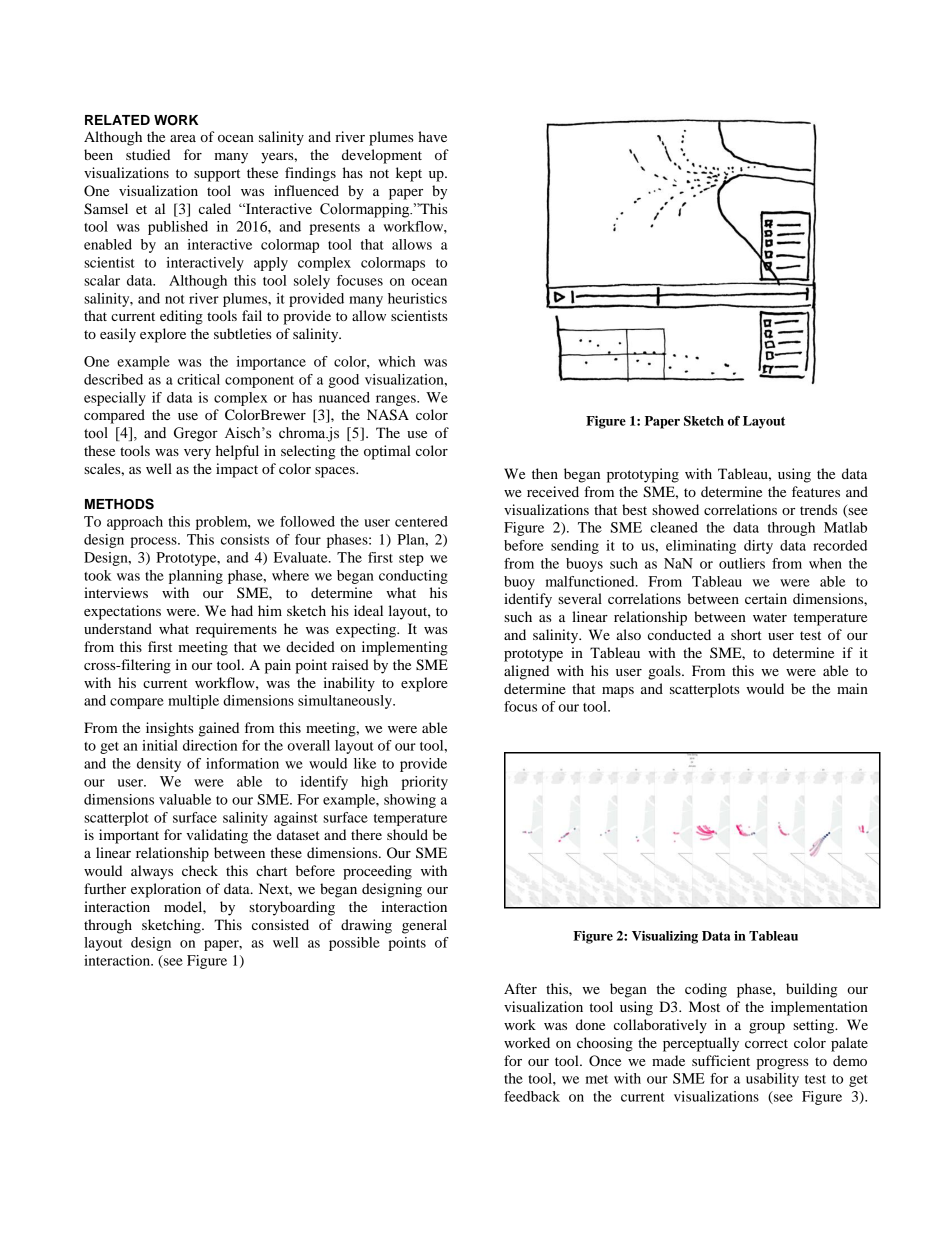  What do you see at coordinates (852, 688) in the screenshot?
I see `main` at bounding box center [852, 688].
